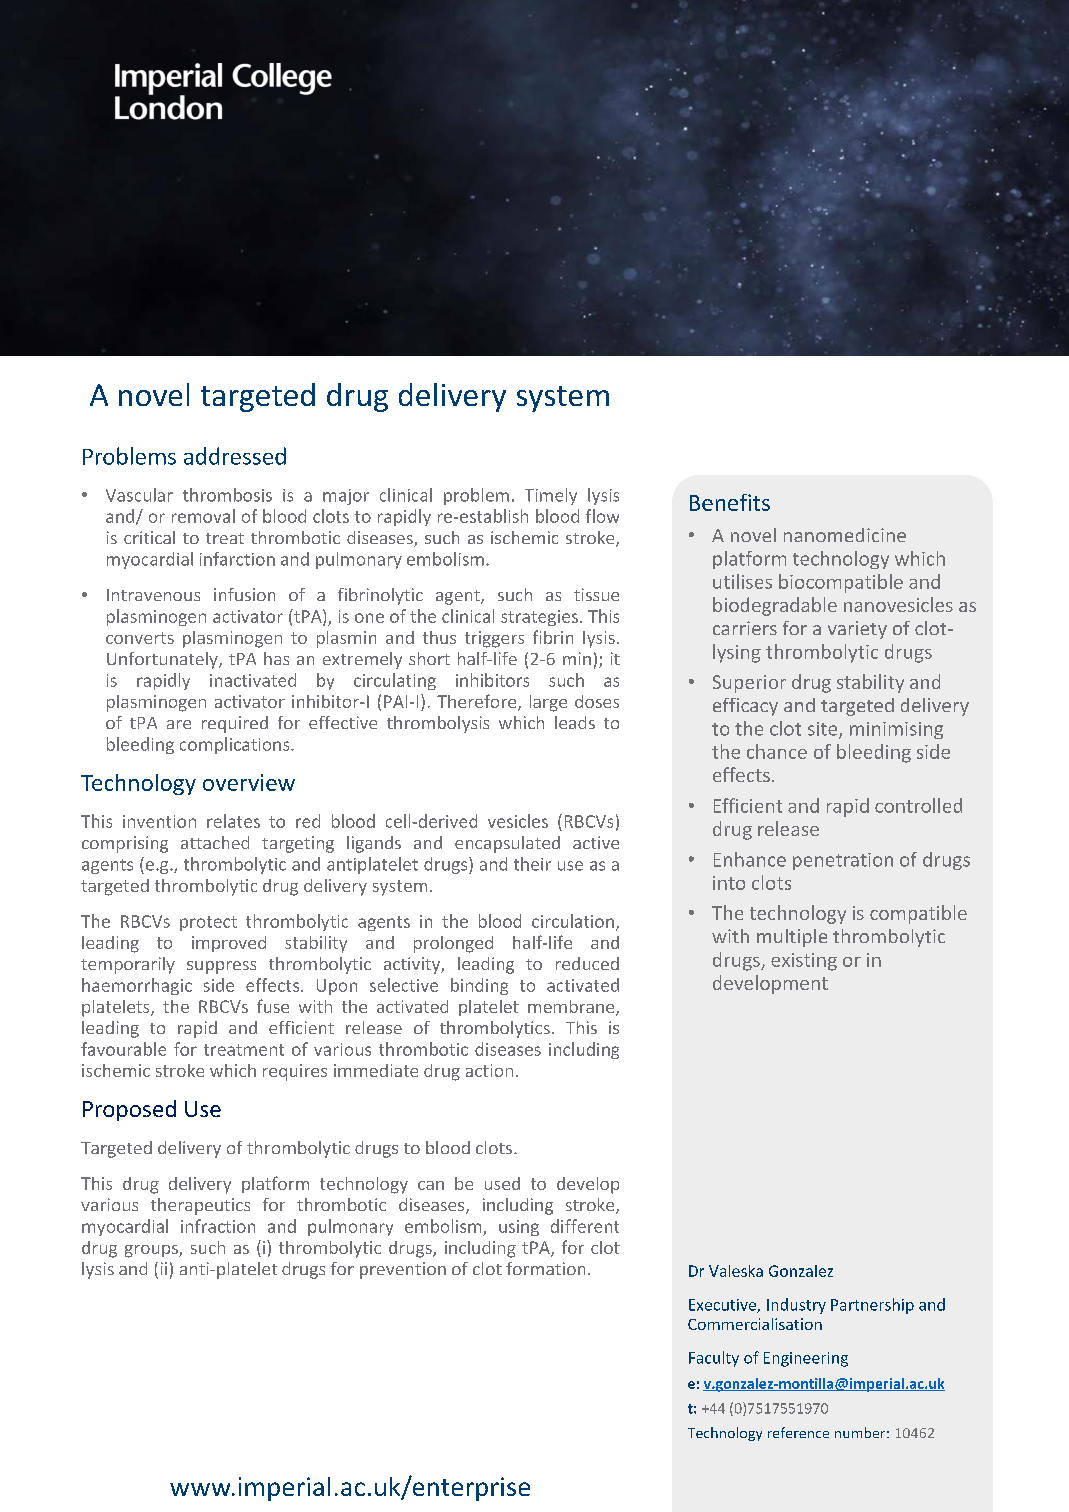 The image size is (1069, 1512). I want to click on Faculty, so click(714, 1359).
